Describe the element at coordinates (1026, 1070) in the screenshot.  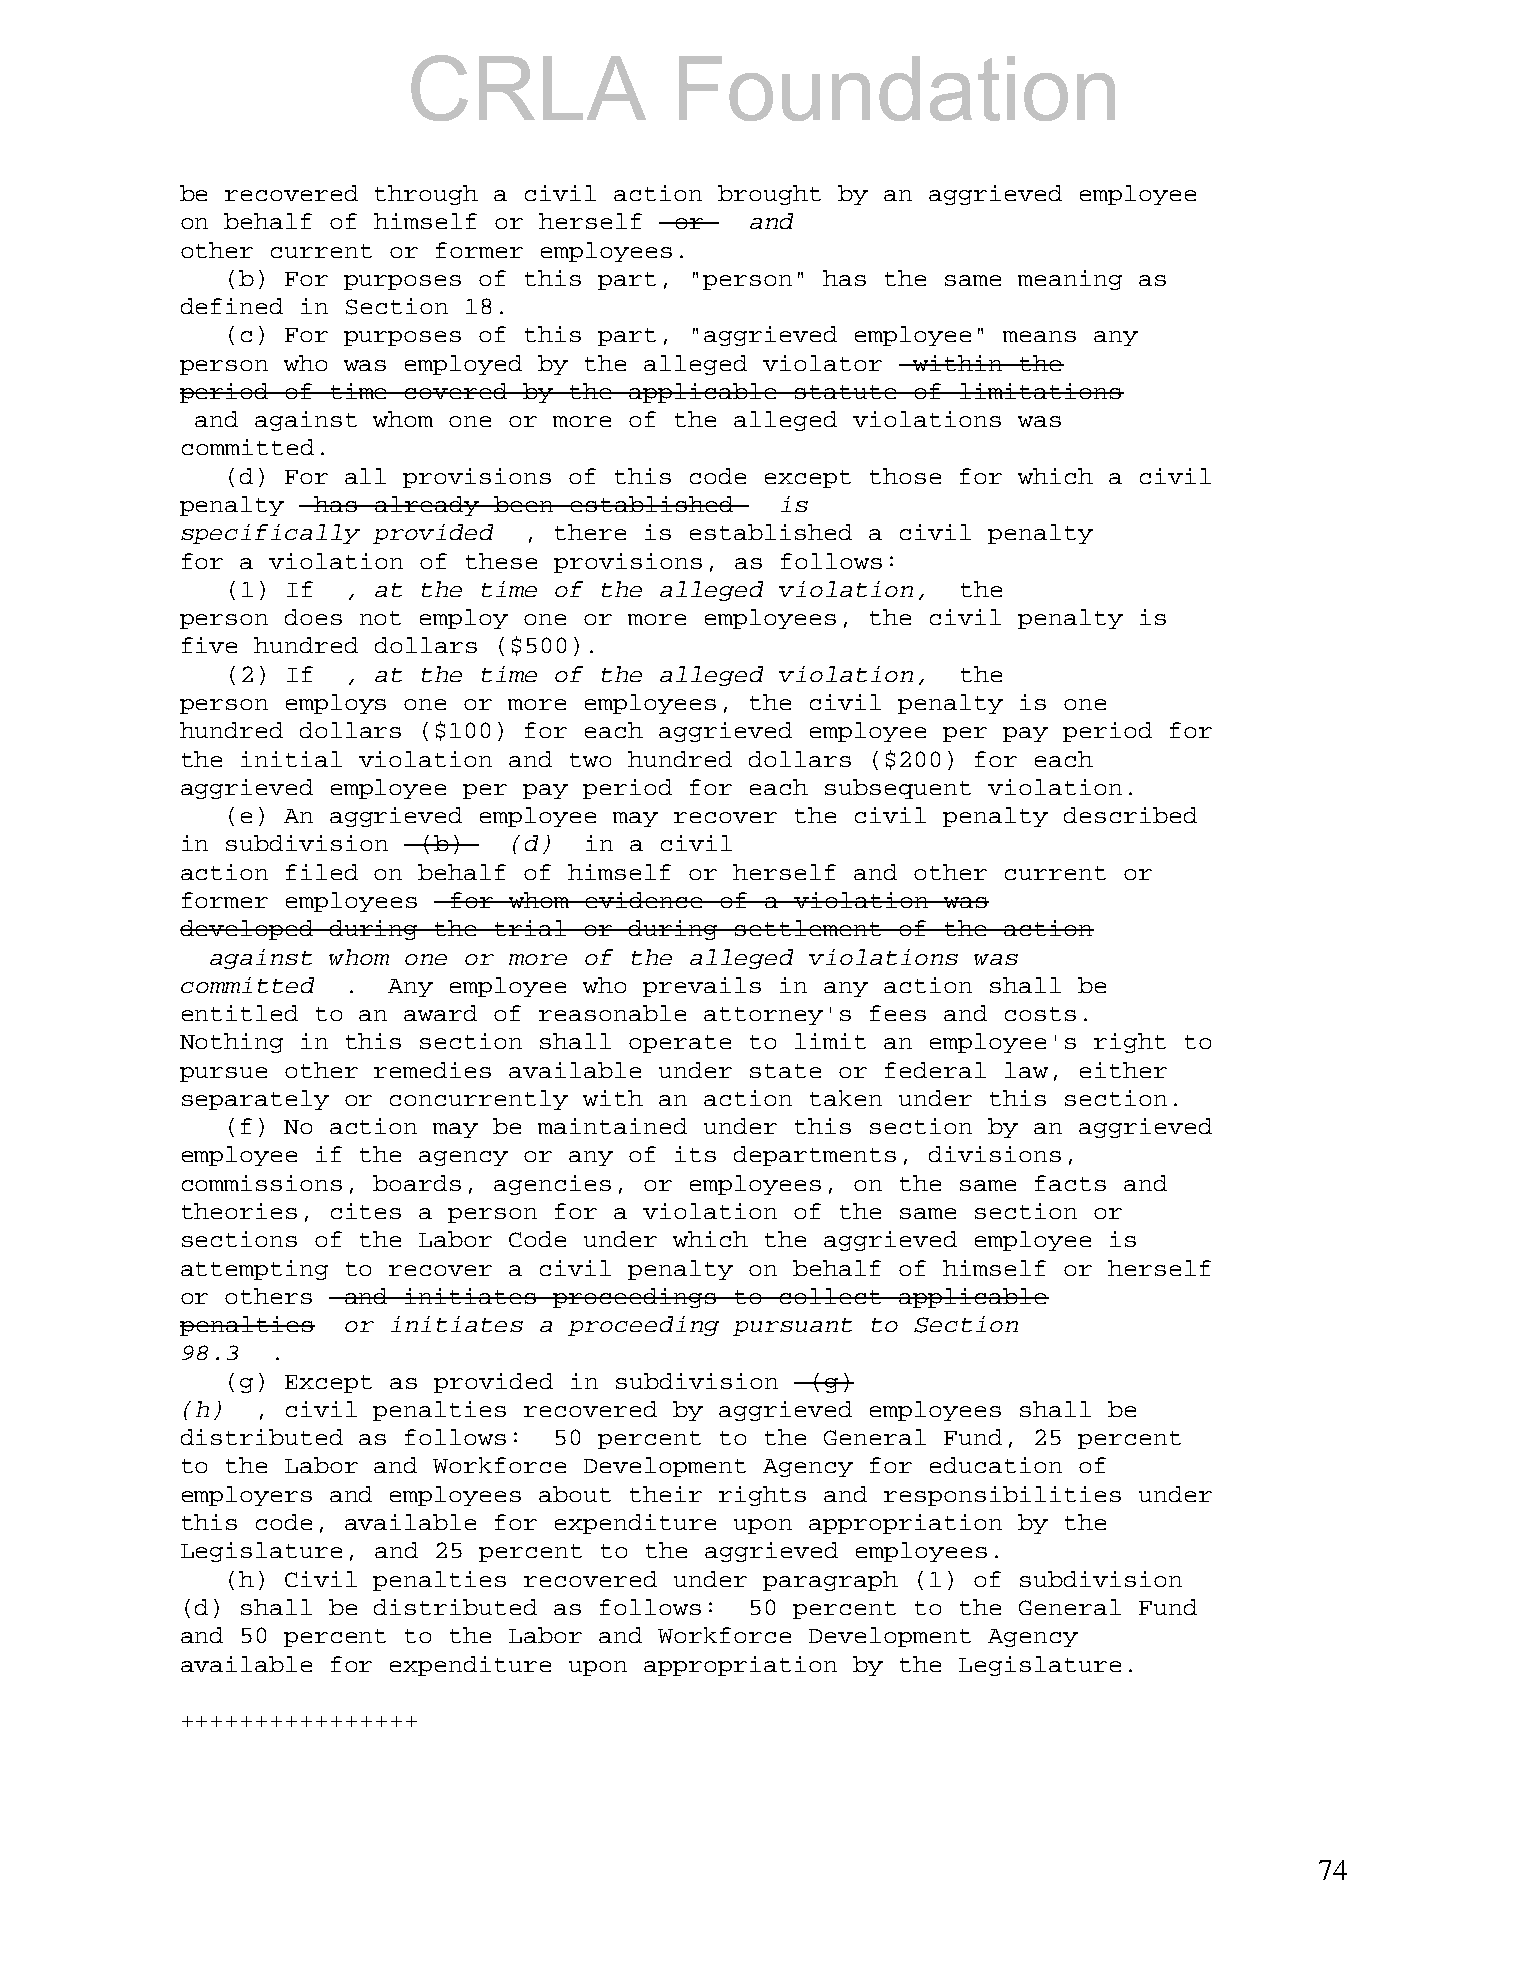
I see `law` at that location.
